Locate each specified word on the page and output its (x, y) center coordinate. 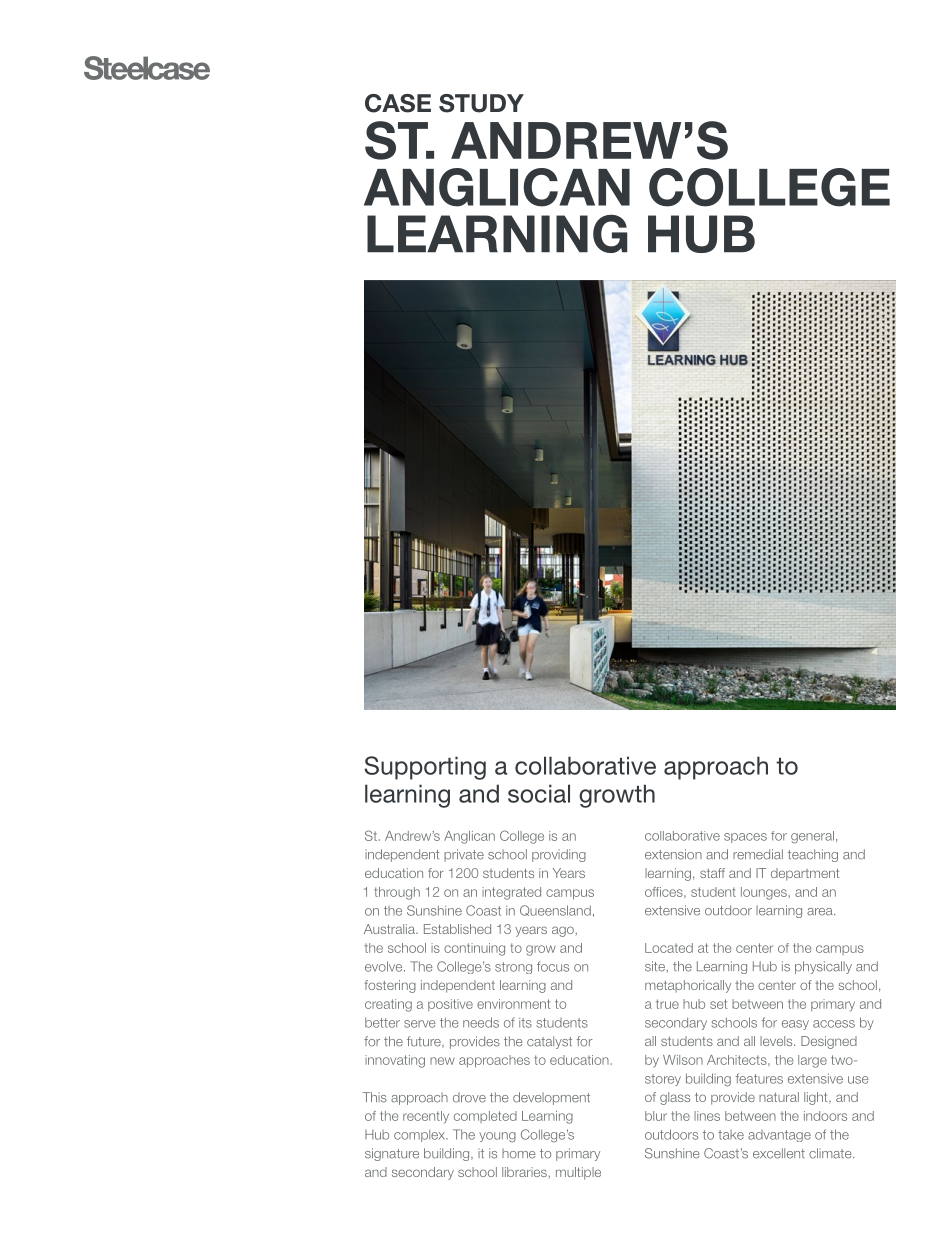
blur (656, 1116)
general (812, 837)
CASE (398, 103)
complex (420, 1136)
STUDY (481, 103)
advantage (779, 1136)
